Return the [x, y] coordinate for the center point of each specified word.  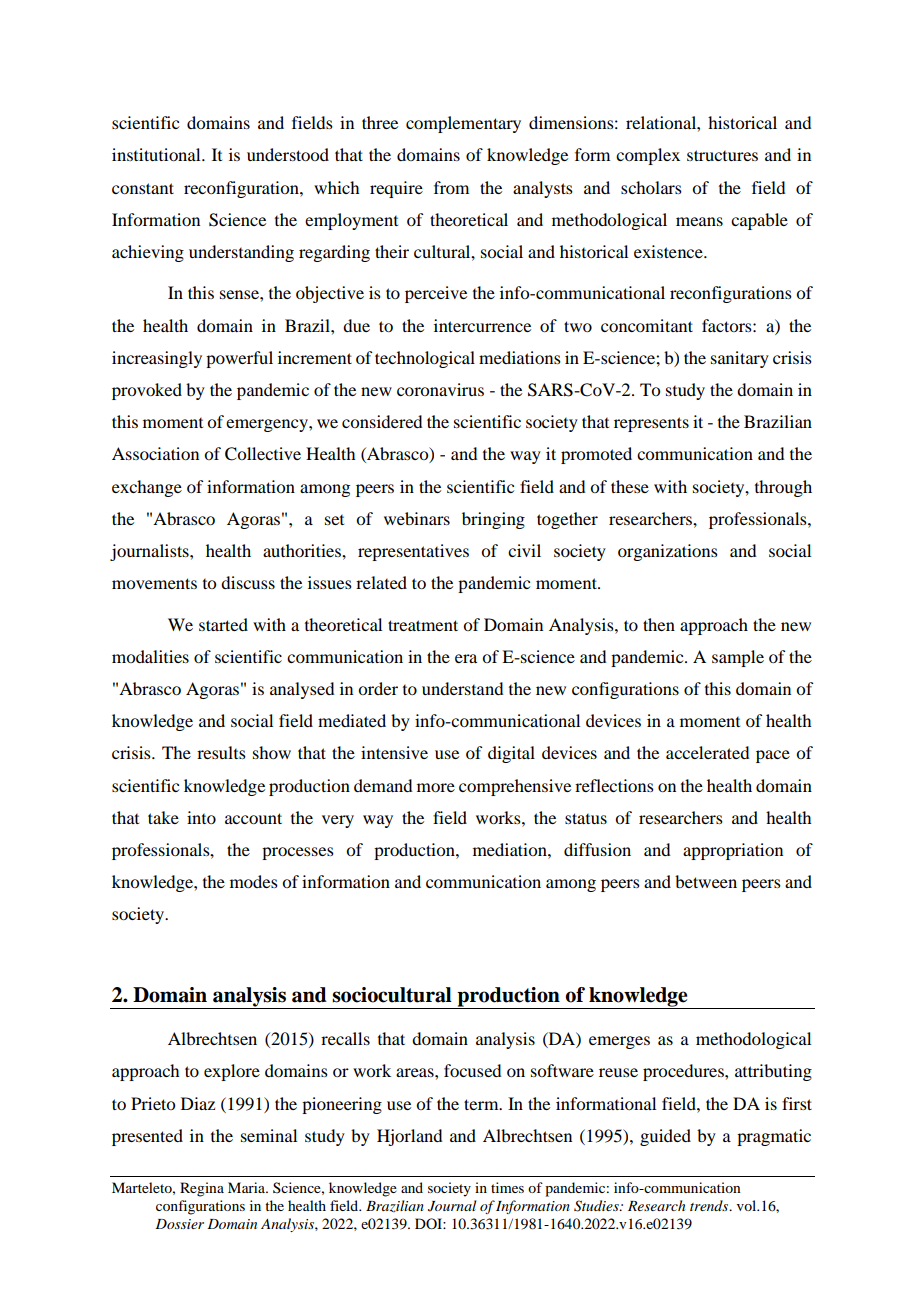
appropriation [733, 851]
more [436, 787]
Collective [263, 454]
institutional [157, 154]
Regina [202, 1189]
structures [722, 155]
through [783, 488]
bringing [493, 520]
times [507, 1187]
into [201, 817]
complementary [463, 124]
